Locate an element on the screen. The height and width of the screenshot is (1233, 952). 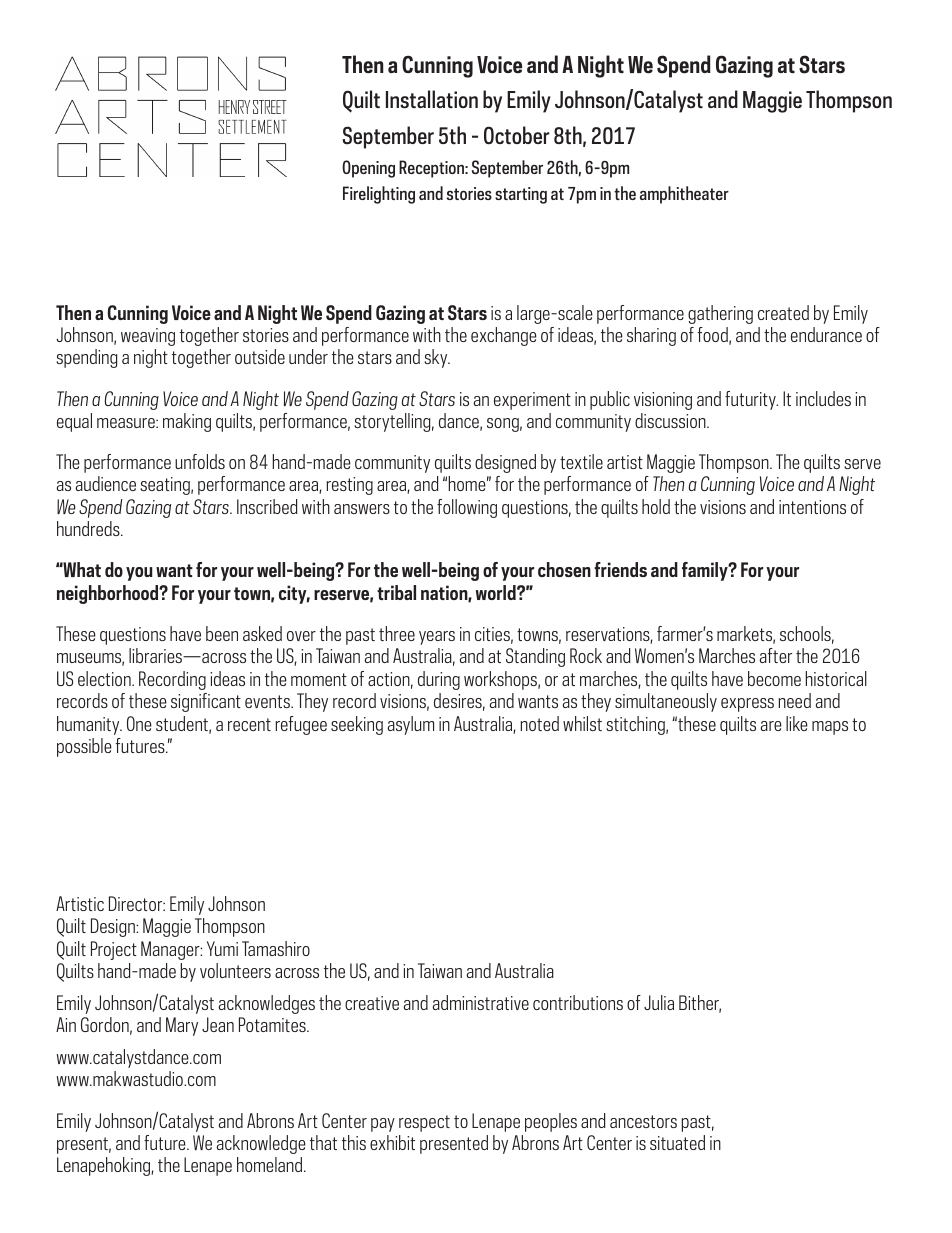
like is located at coordinates (797, 723).
